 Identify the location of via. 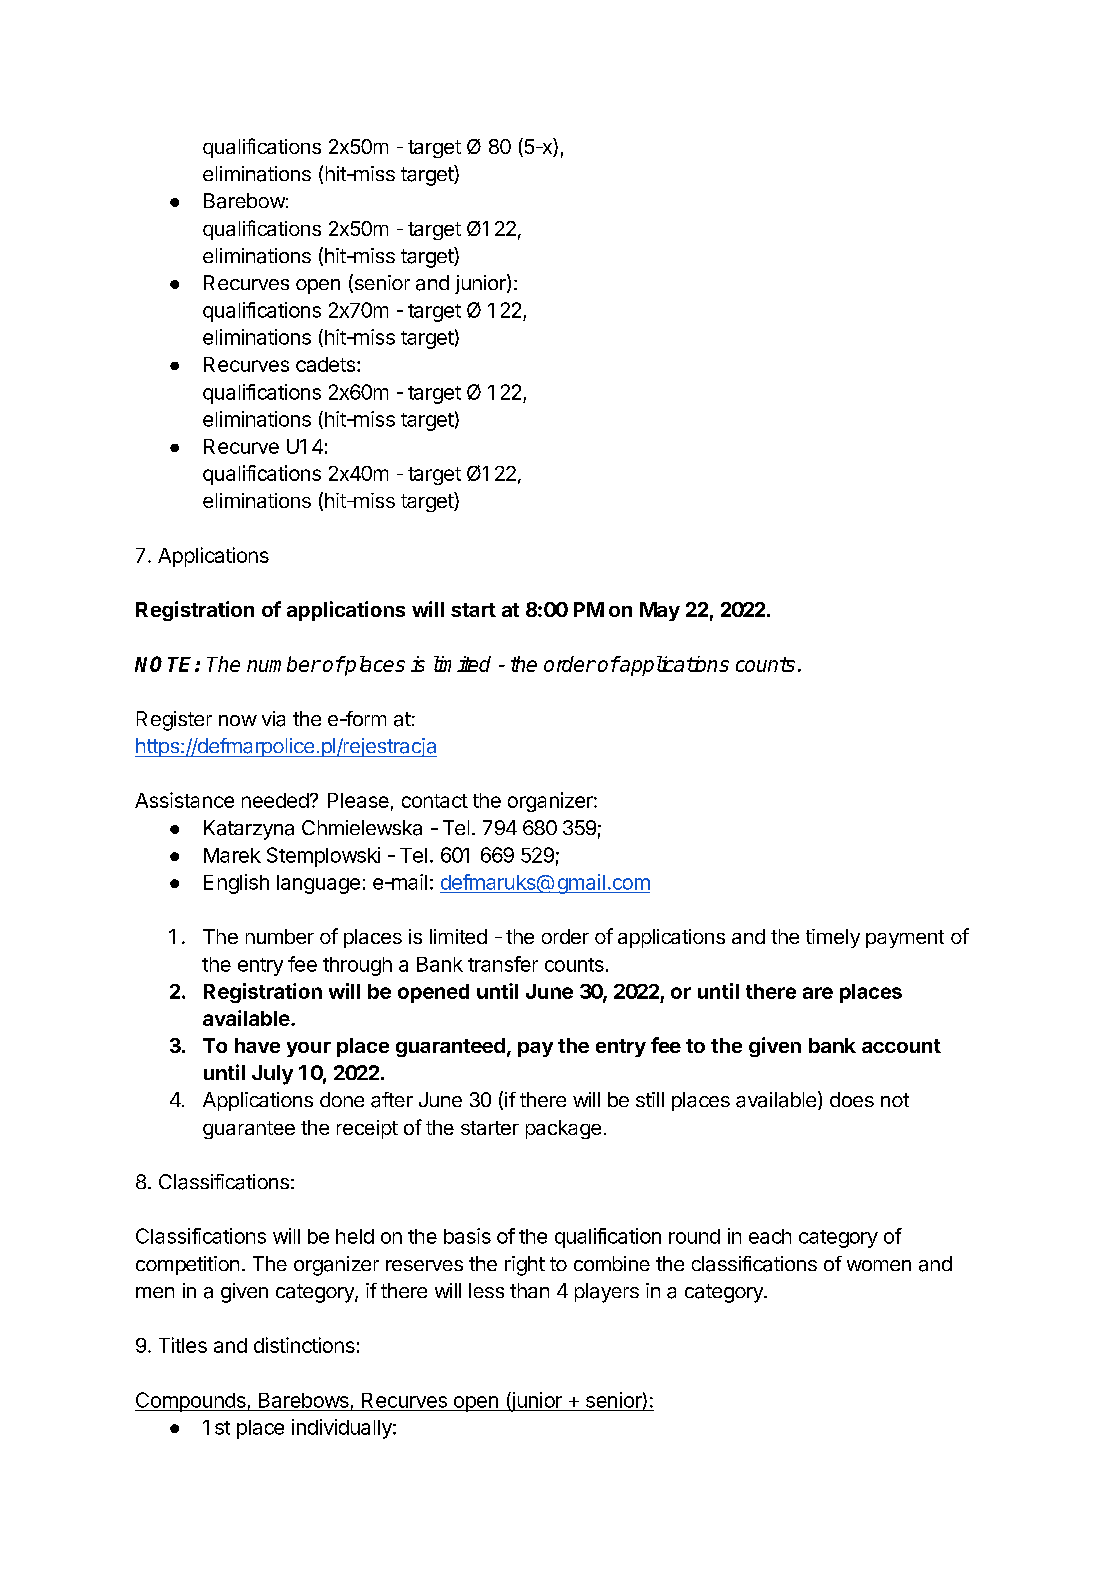
(273, 719).
